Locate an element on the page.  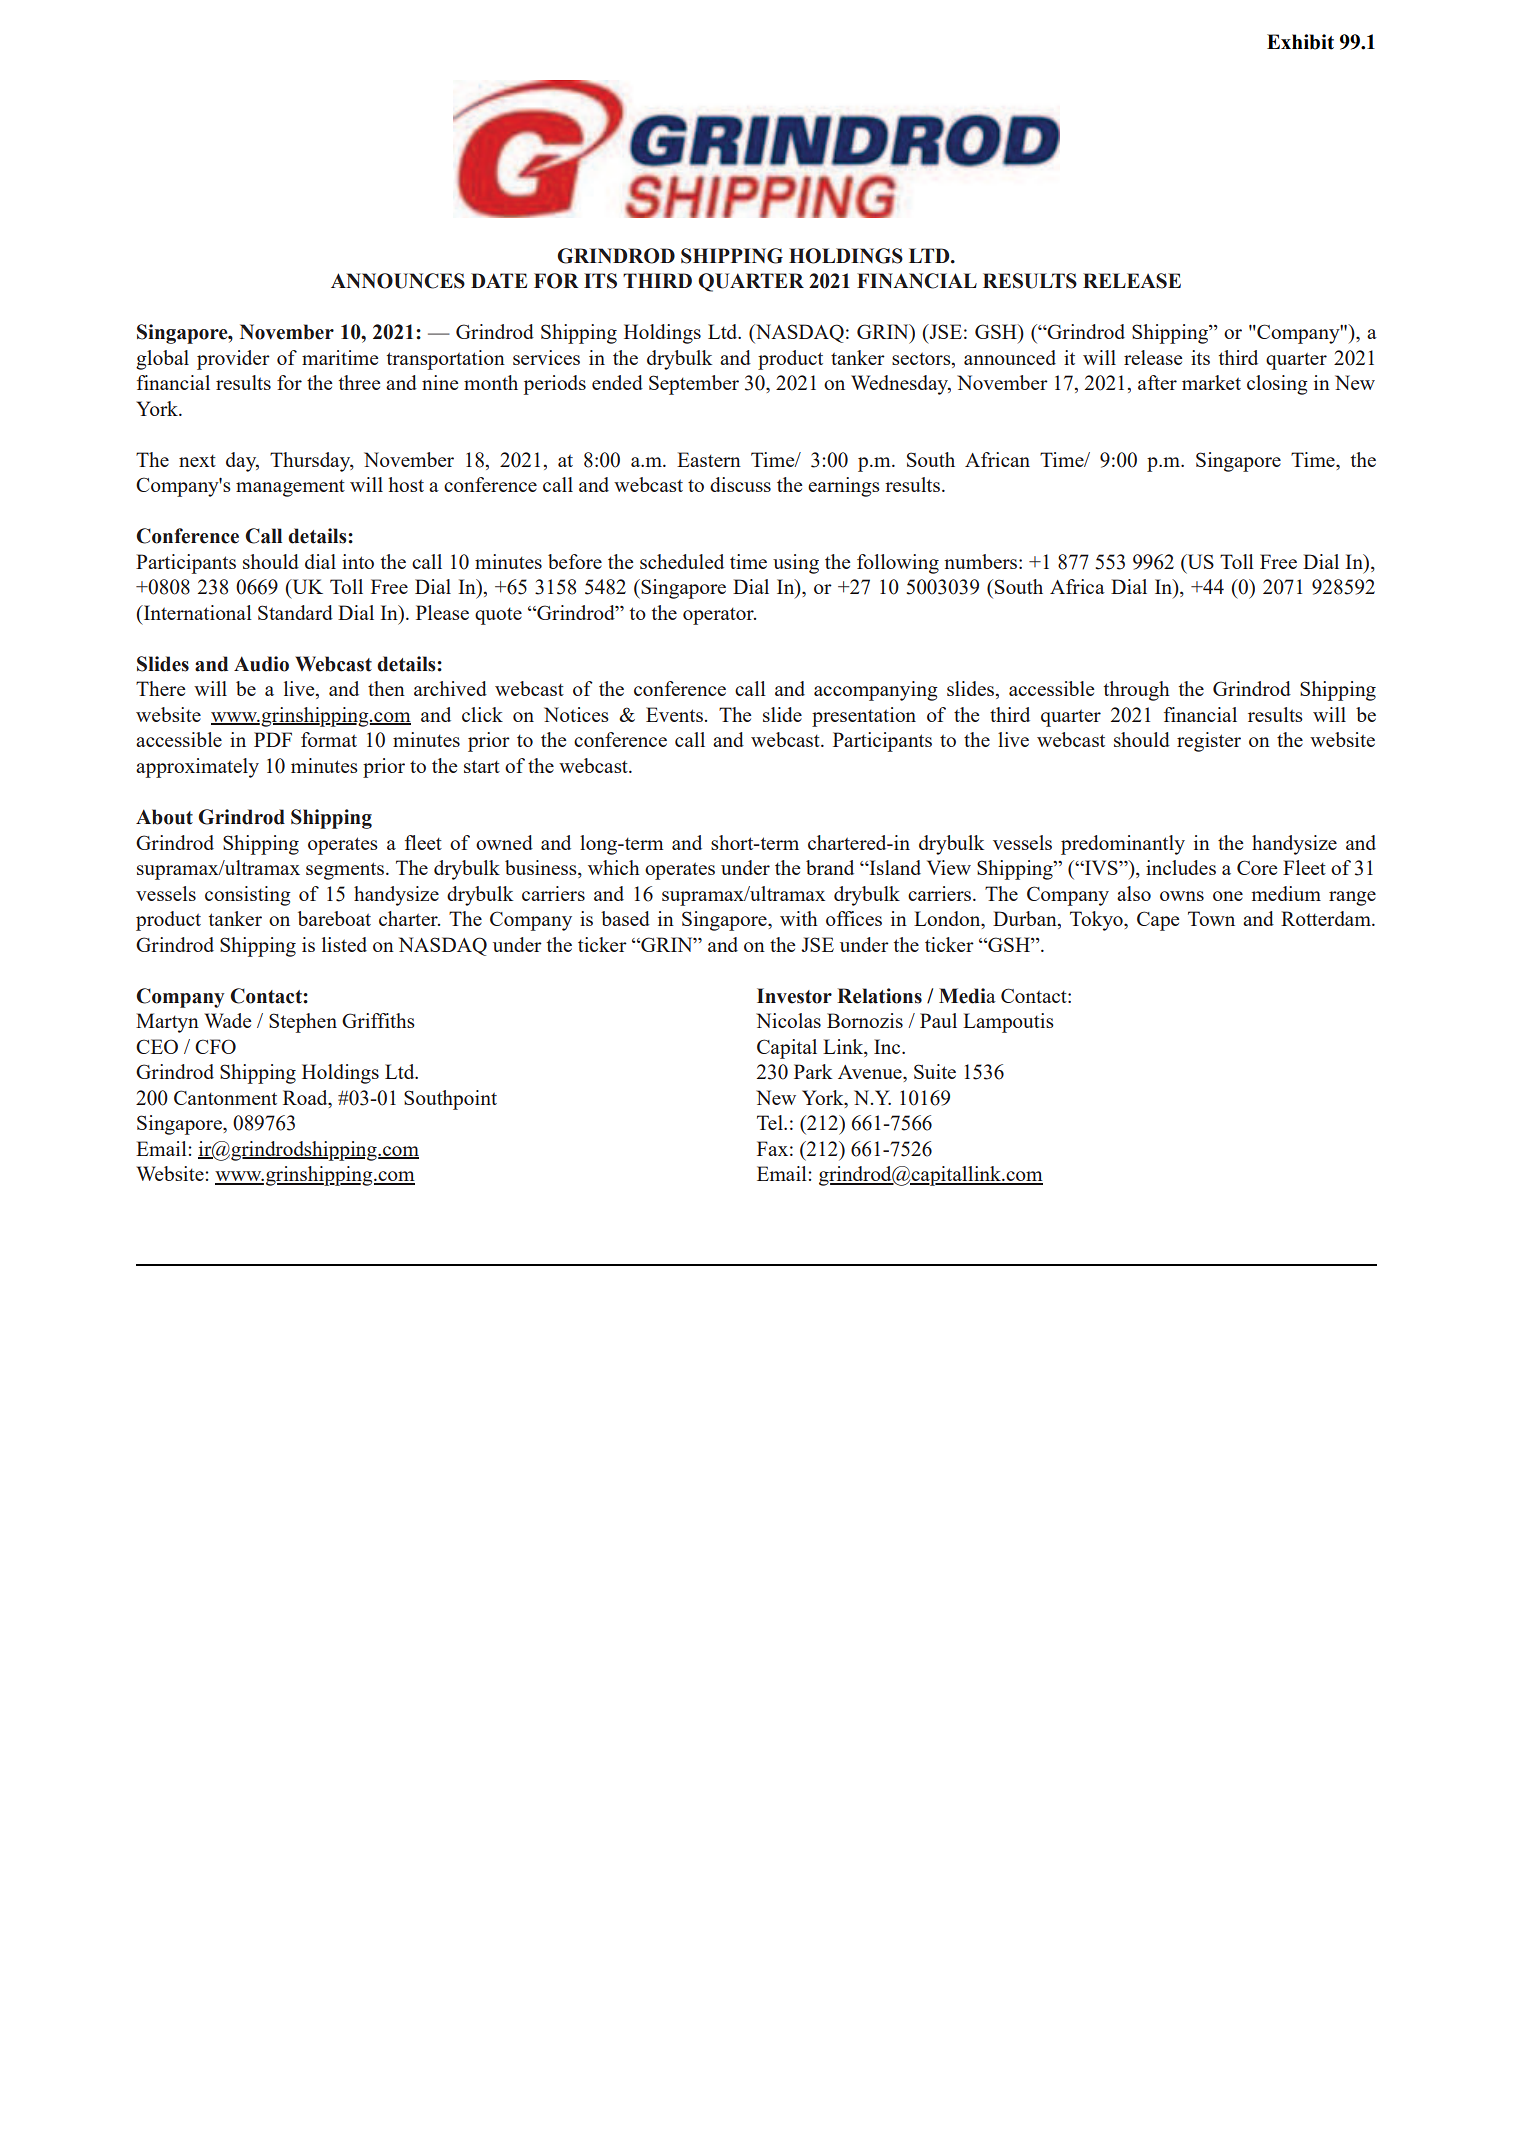
ANNOUNCES is located at coordinates (398, 281).
